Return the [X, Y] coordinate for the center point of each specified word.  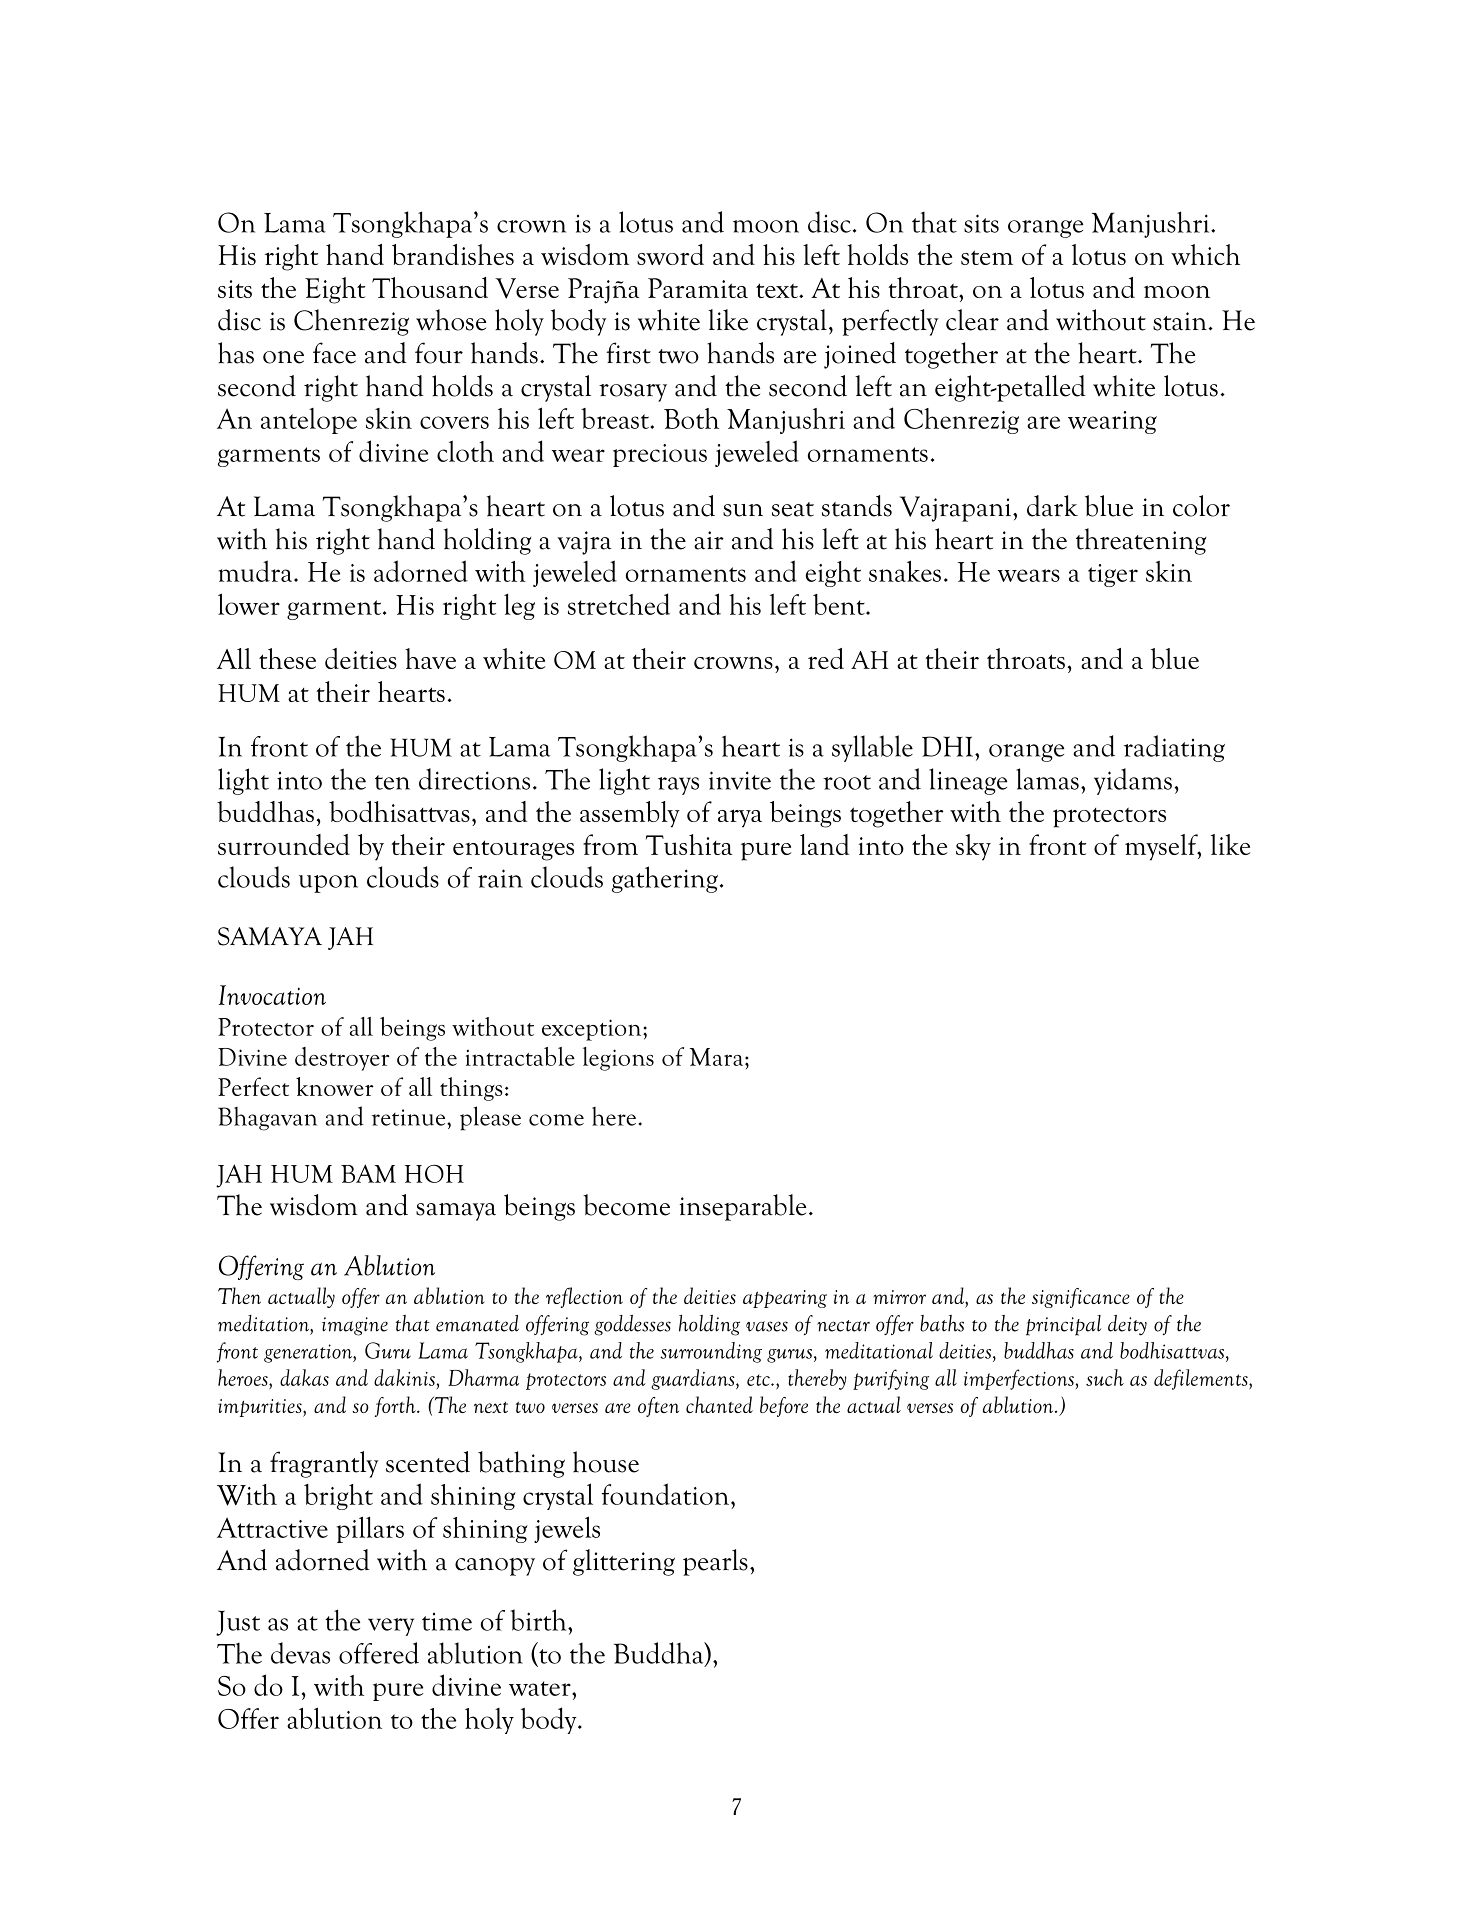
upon [328, 884]
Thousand [430, 287]
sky [973, 847]
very [391, 1627]
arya [740, 818]
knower [335, 1086]
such [1105, 1377]
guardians [694, 1379]
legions [618, 1059]
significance [1081, 1298]
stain [1180, 321]
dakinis [404, 1377]
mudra [256, 571]
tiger [1113, 575]
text [778, 290]
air [709, 540]
